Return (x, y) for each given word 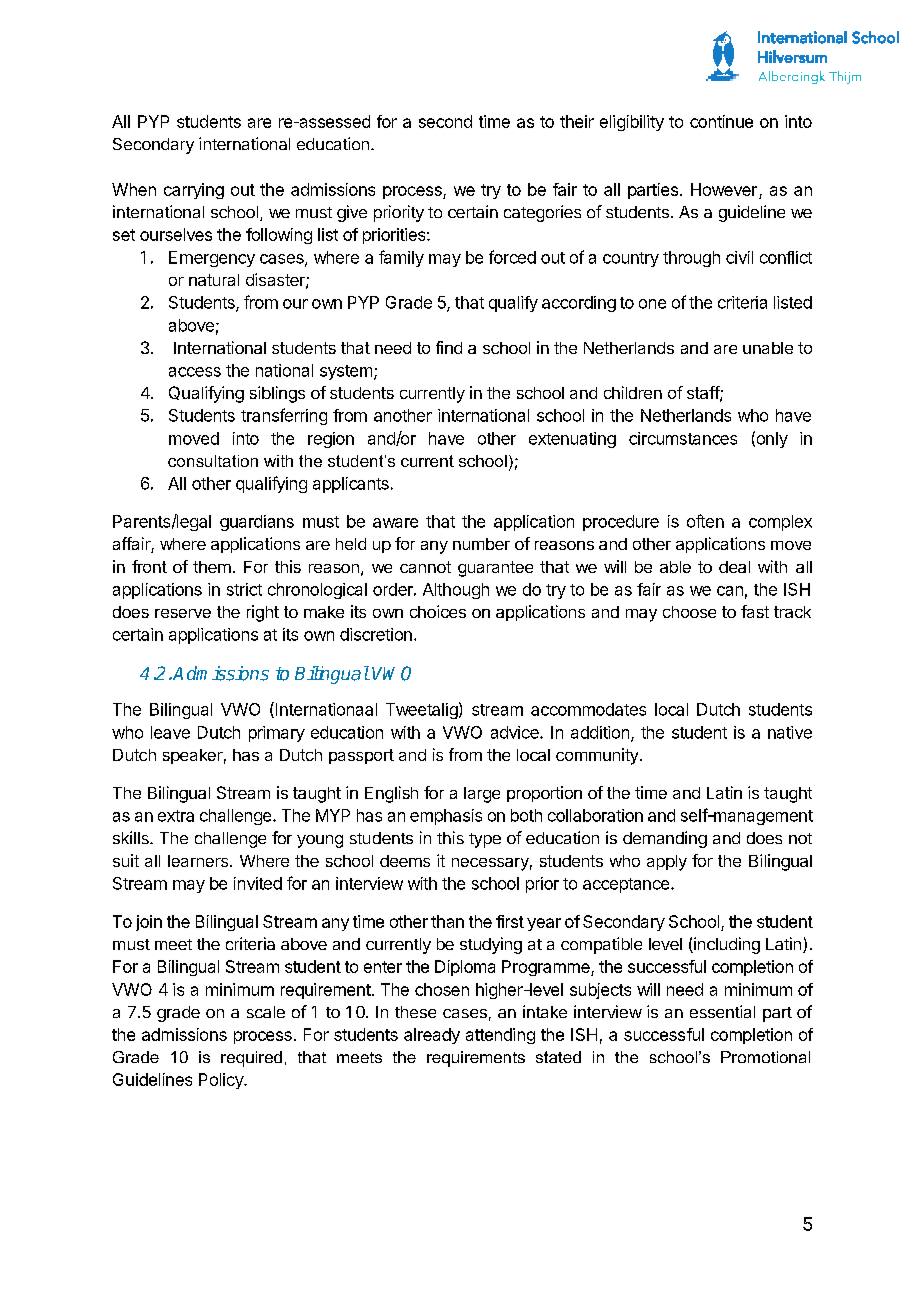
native (790, 732)
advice (516, 732)
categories (542, 213)
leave (170, 732)
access (195, 372)
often (705, 521)
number (481, 544)
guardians (257, 523)
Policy (222, 1081)
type (485, 840)
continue (721, 121)
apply (667, 863)
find (449, 347)
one (652, 304)
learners (199, 861)
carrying (194, 191)
